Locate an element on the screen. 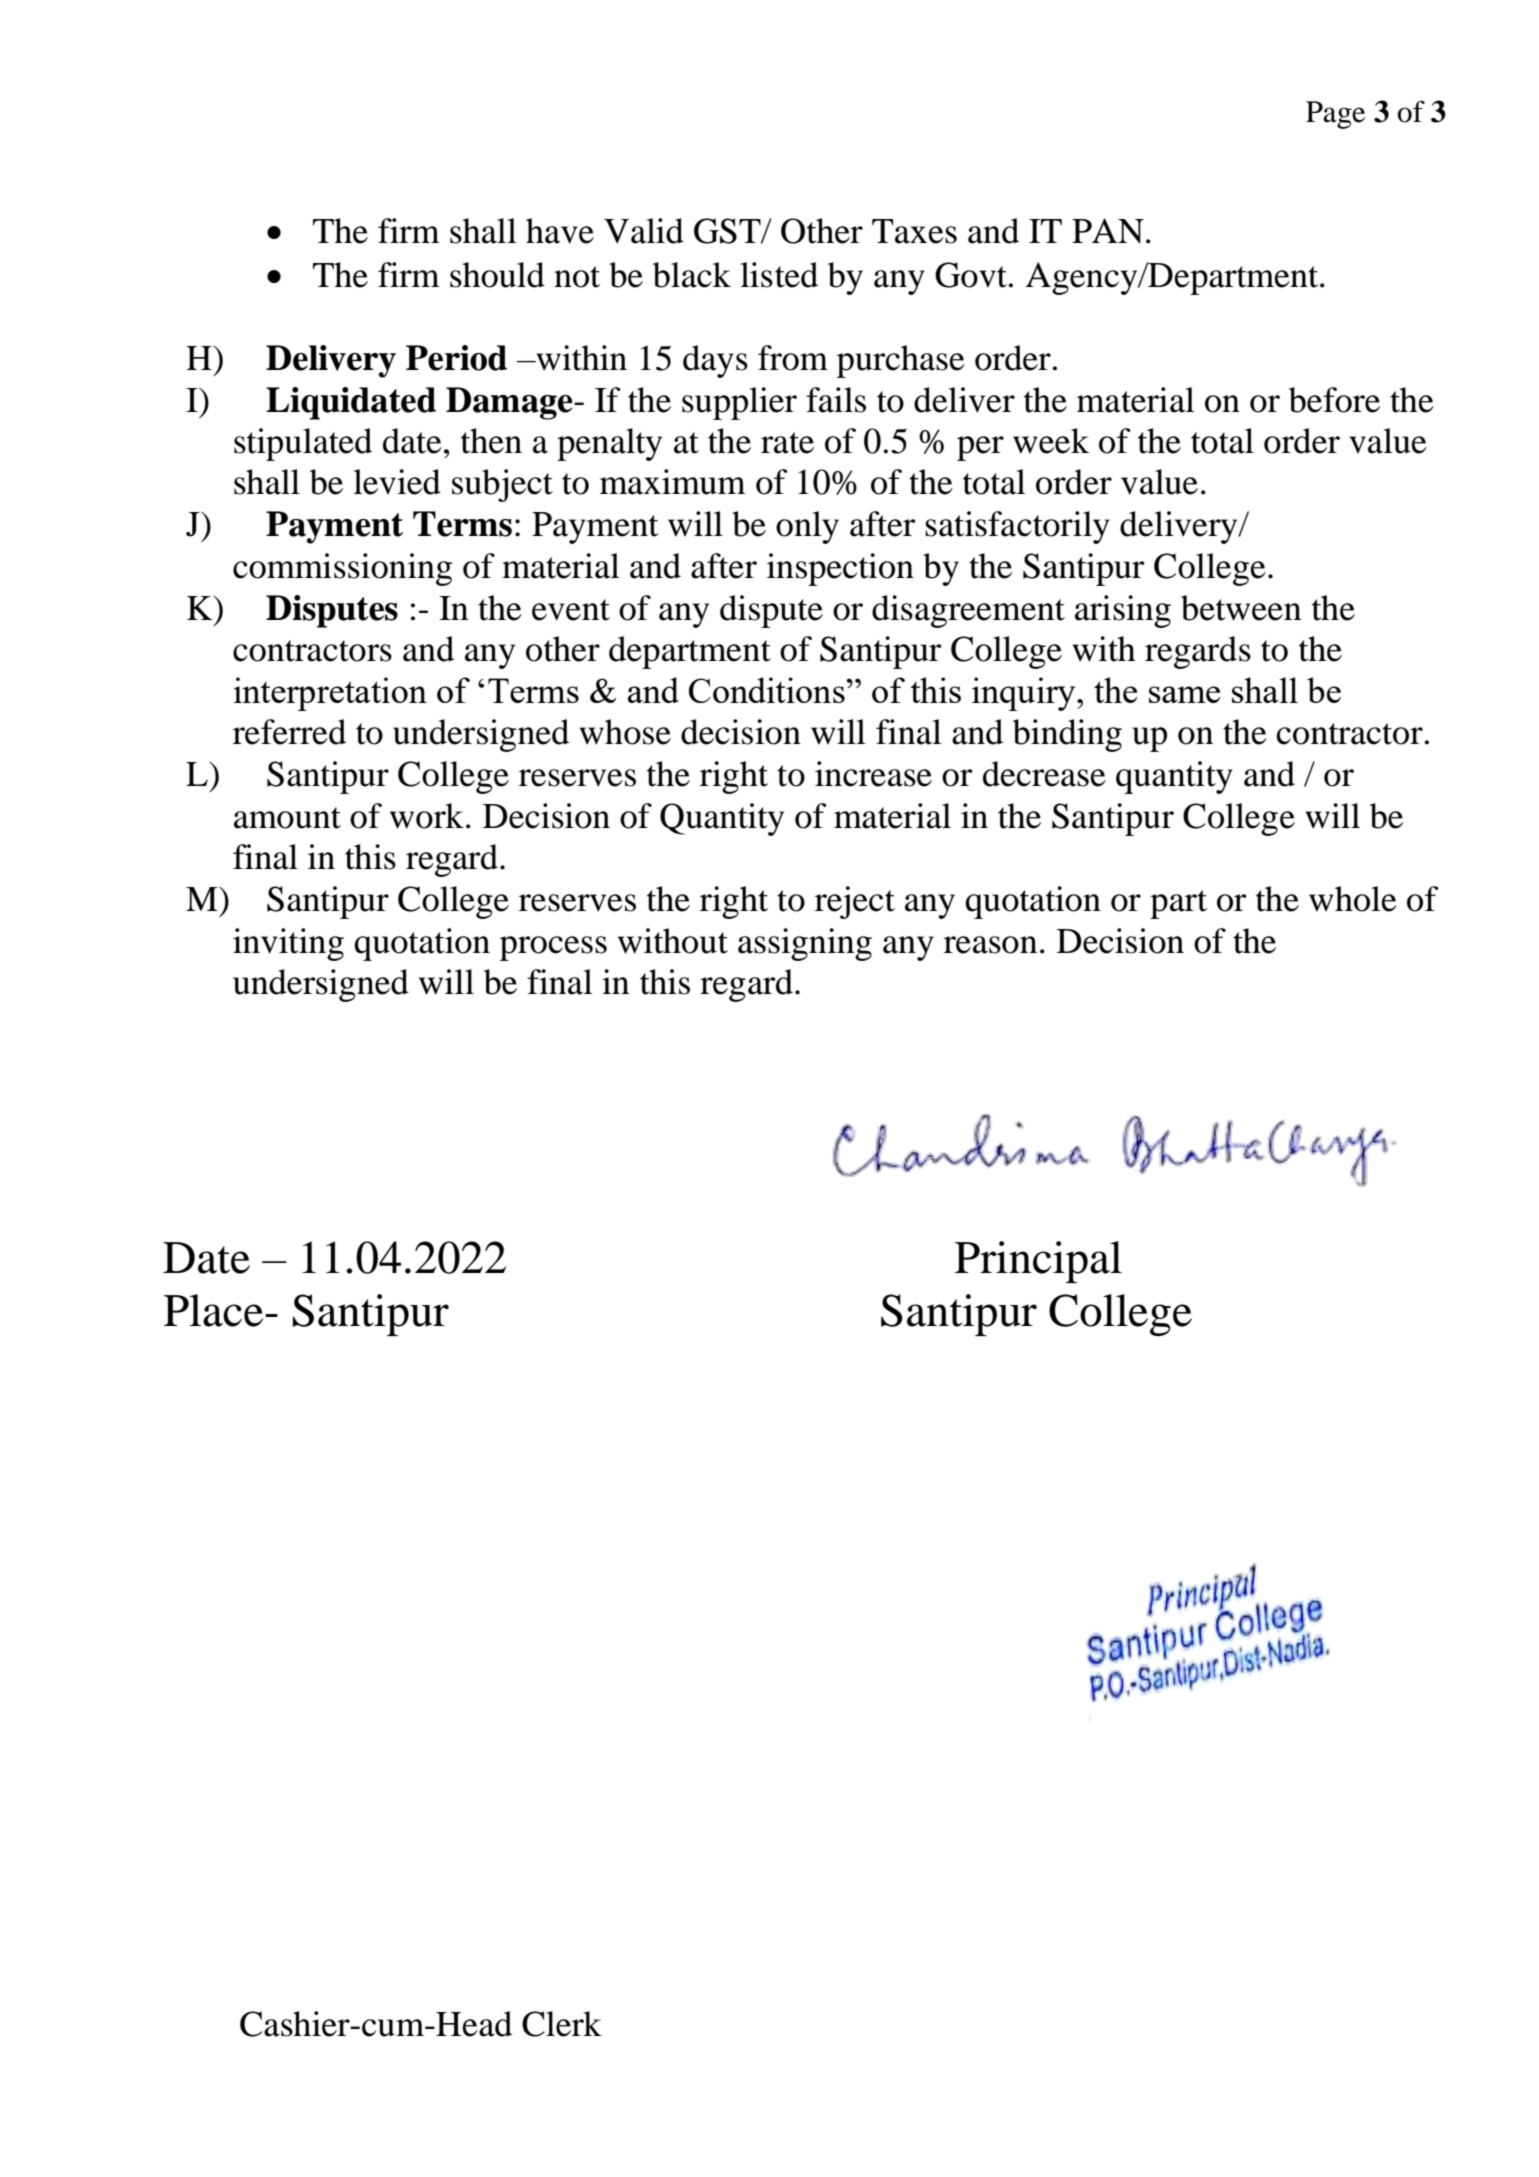 This screenshot has width=1539, height=2177. Principal is located at coordinates (1038, 1262).
